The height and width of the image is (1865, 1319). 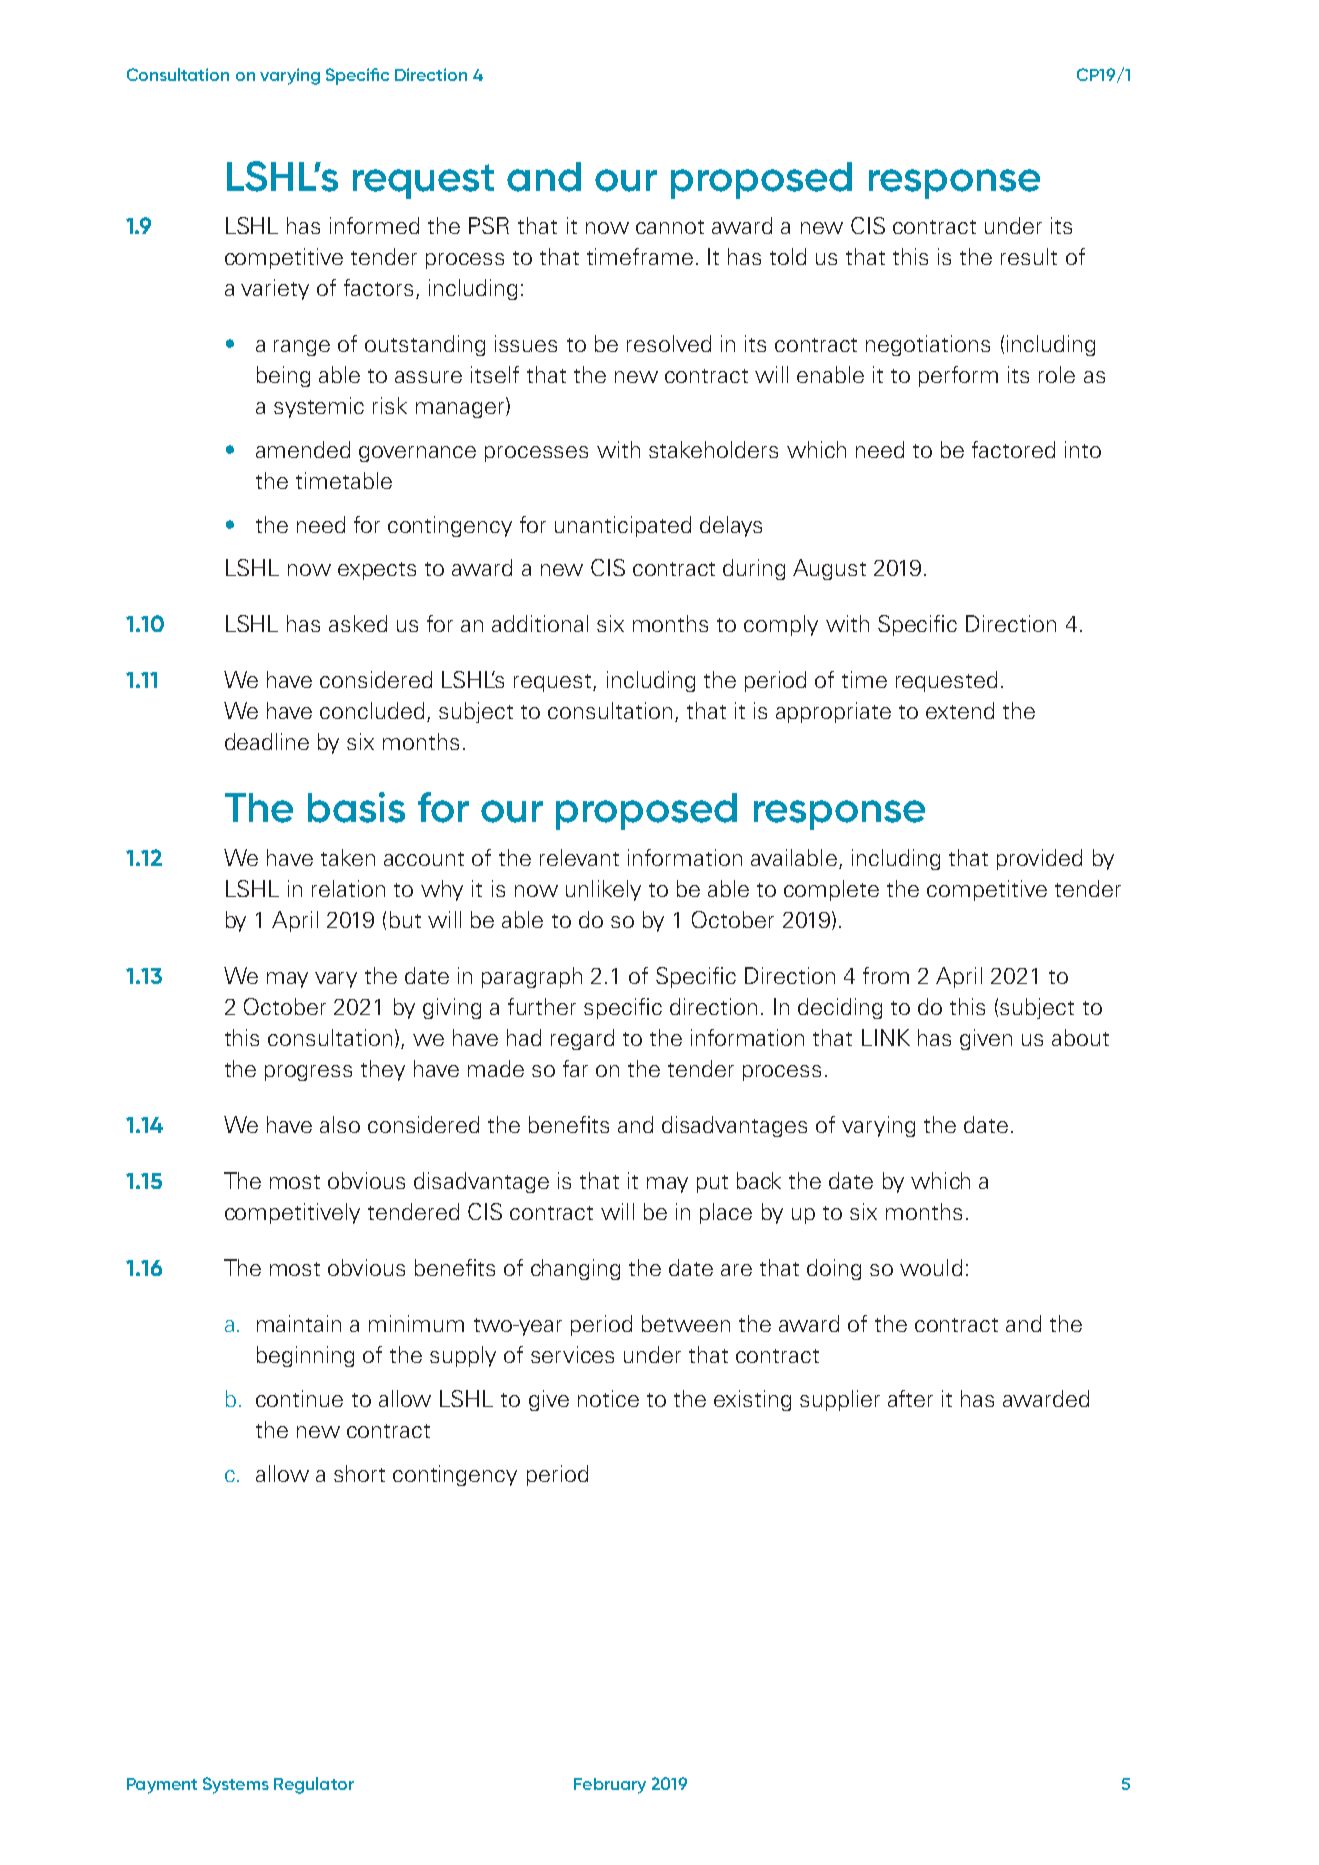 I want to click on changing, so click(x=575, y=1269).
